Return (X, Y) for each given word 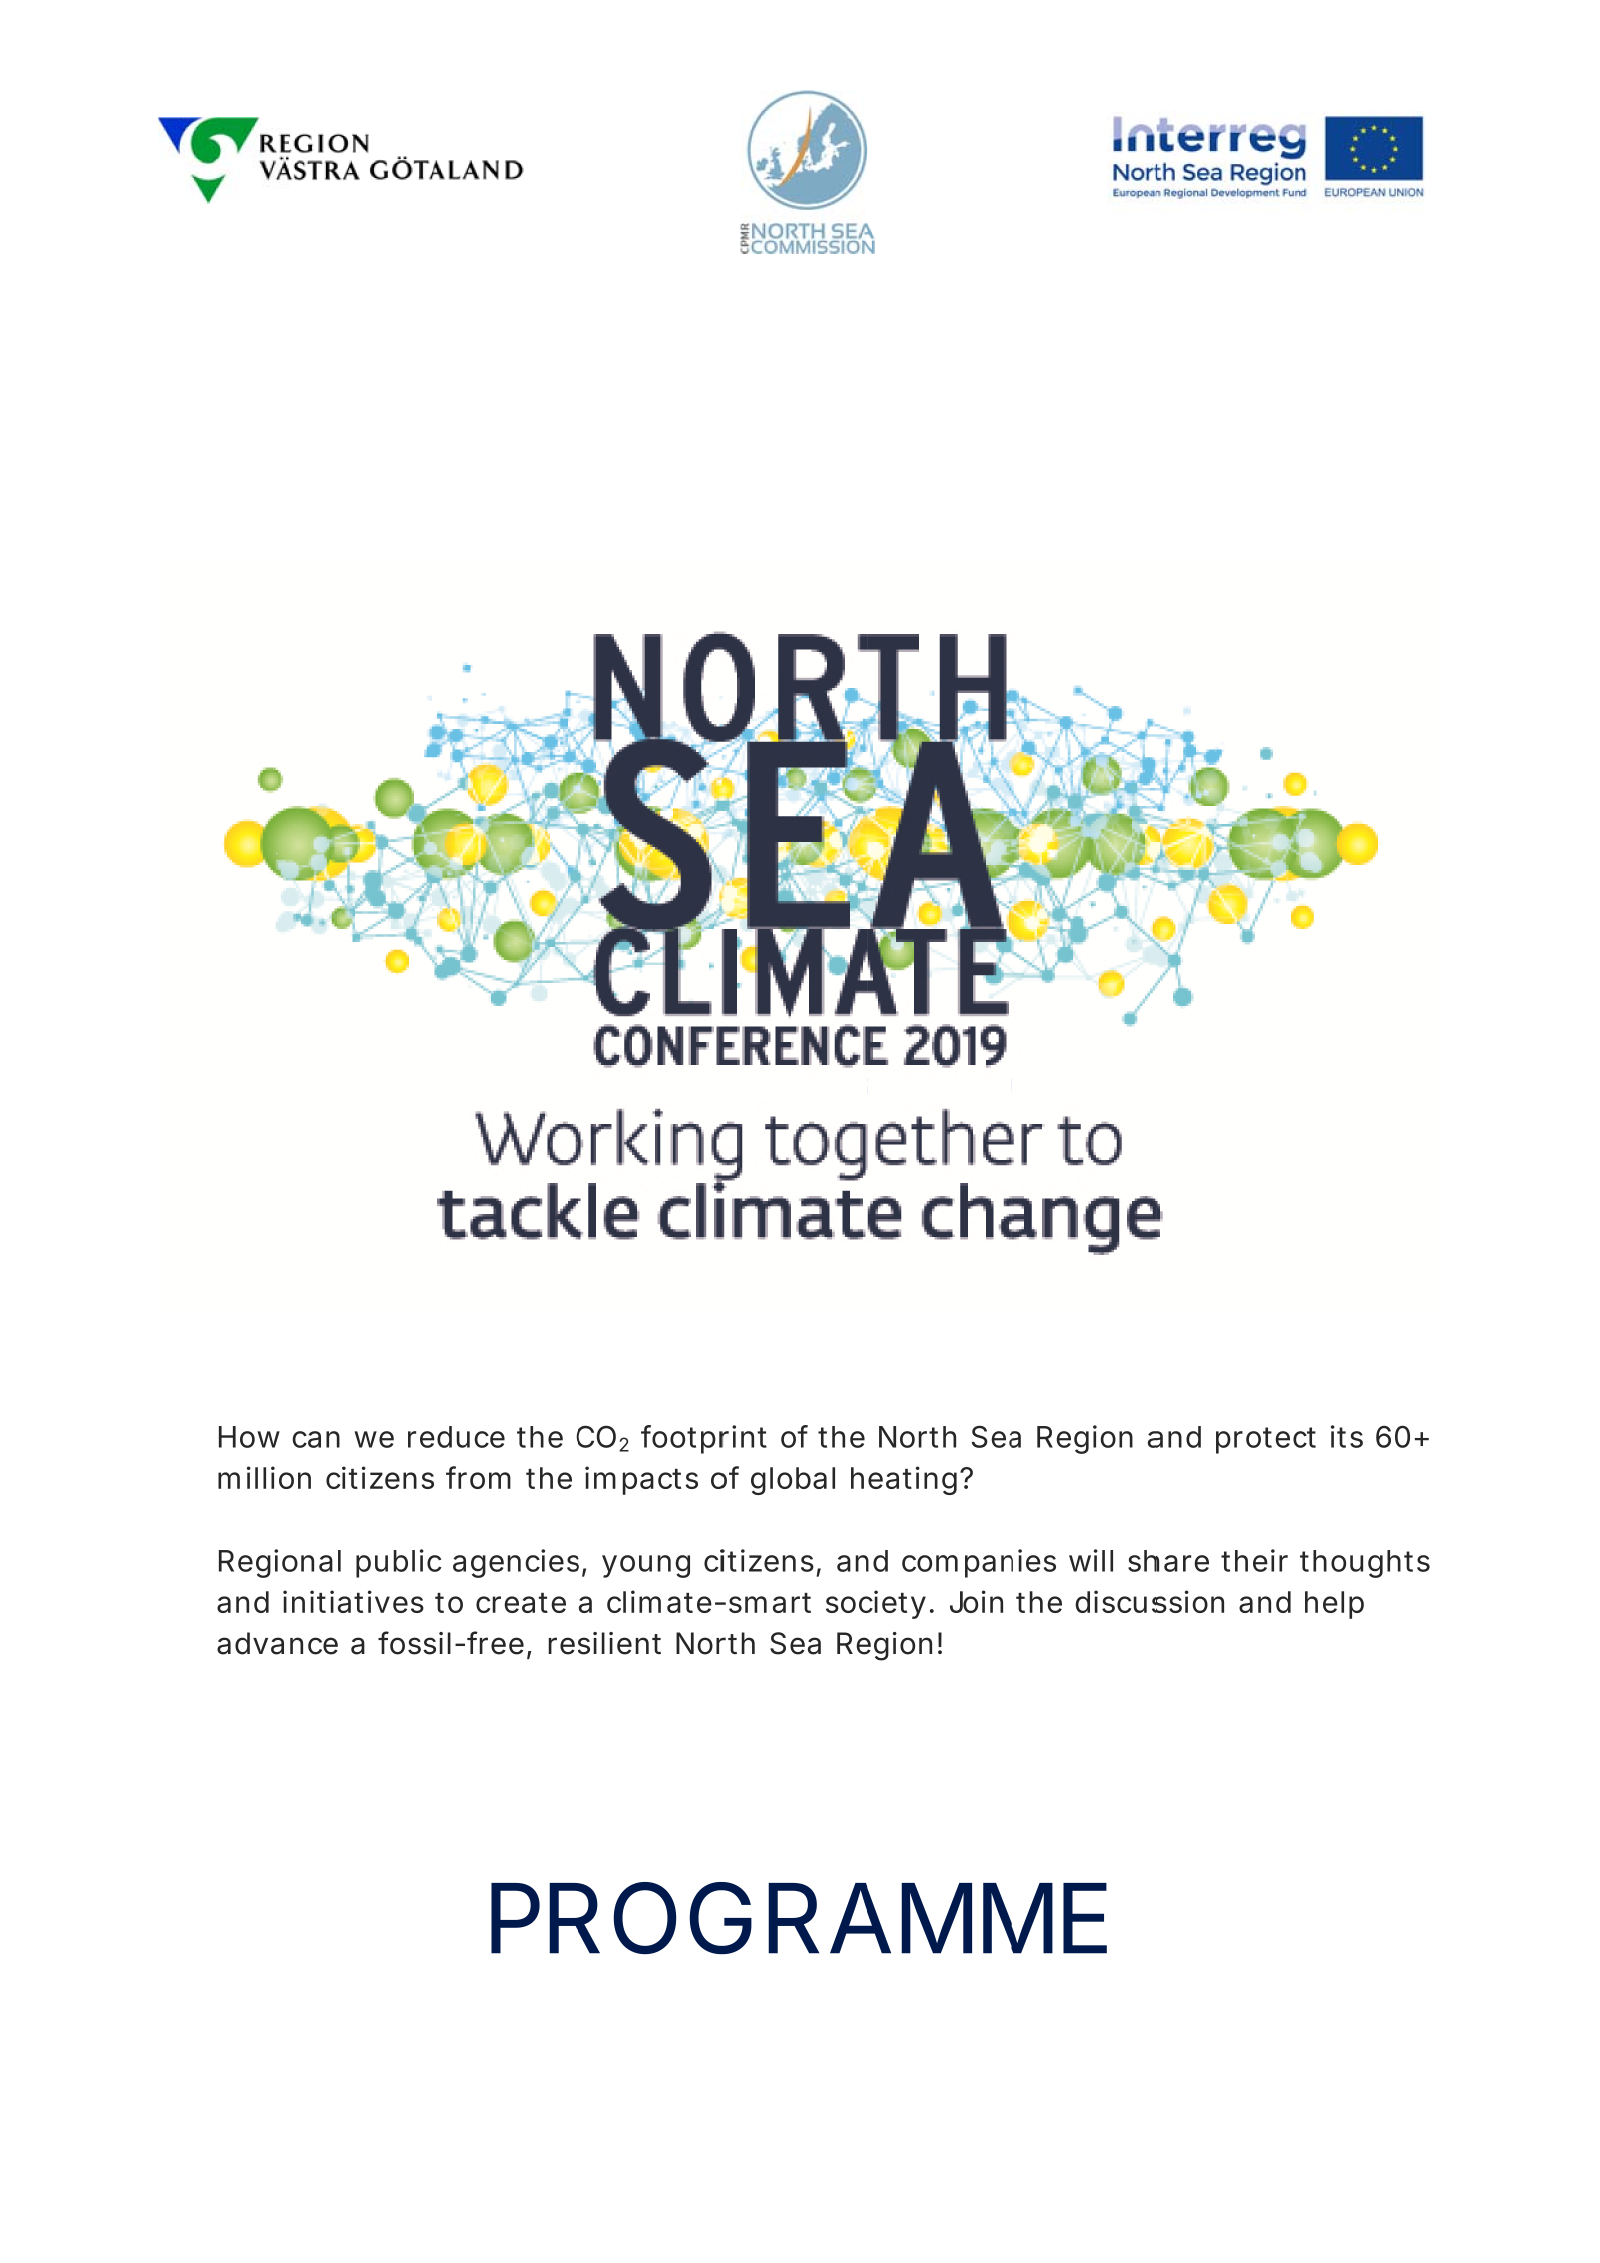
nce (314, 1646)
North (917, 1437)
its (1347, 1436)
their (1254, 1560)
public (398, 1563)
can (316, 1439)
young (646, 1566)
